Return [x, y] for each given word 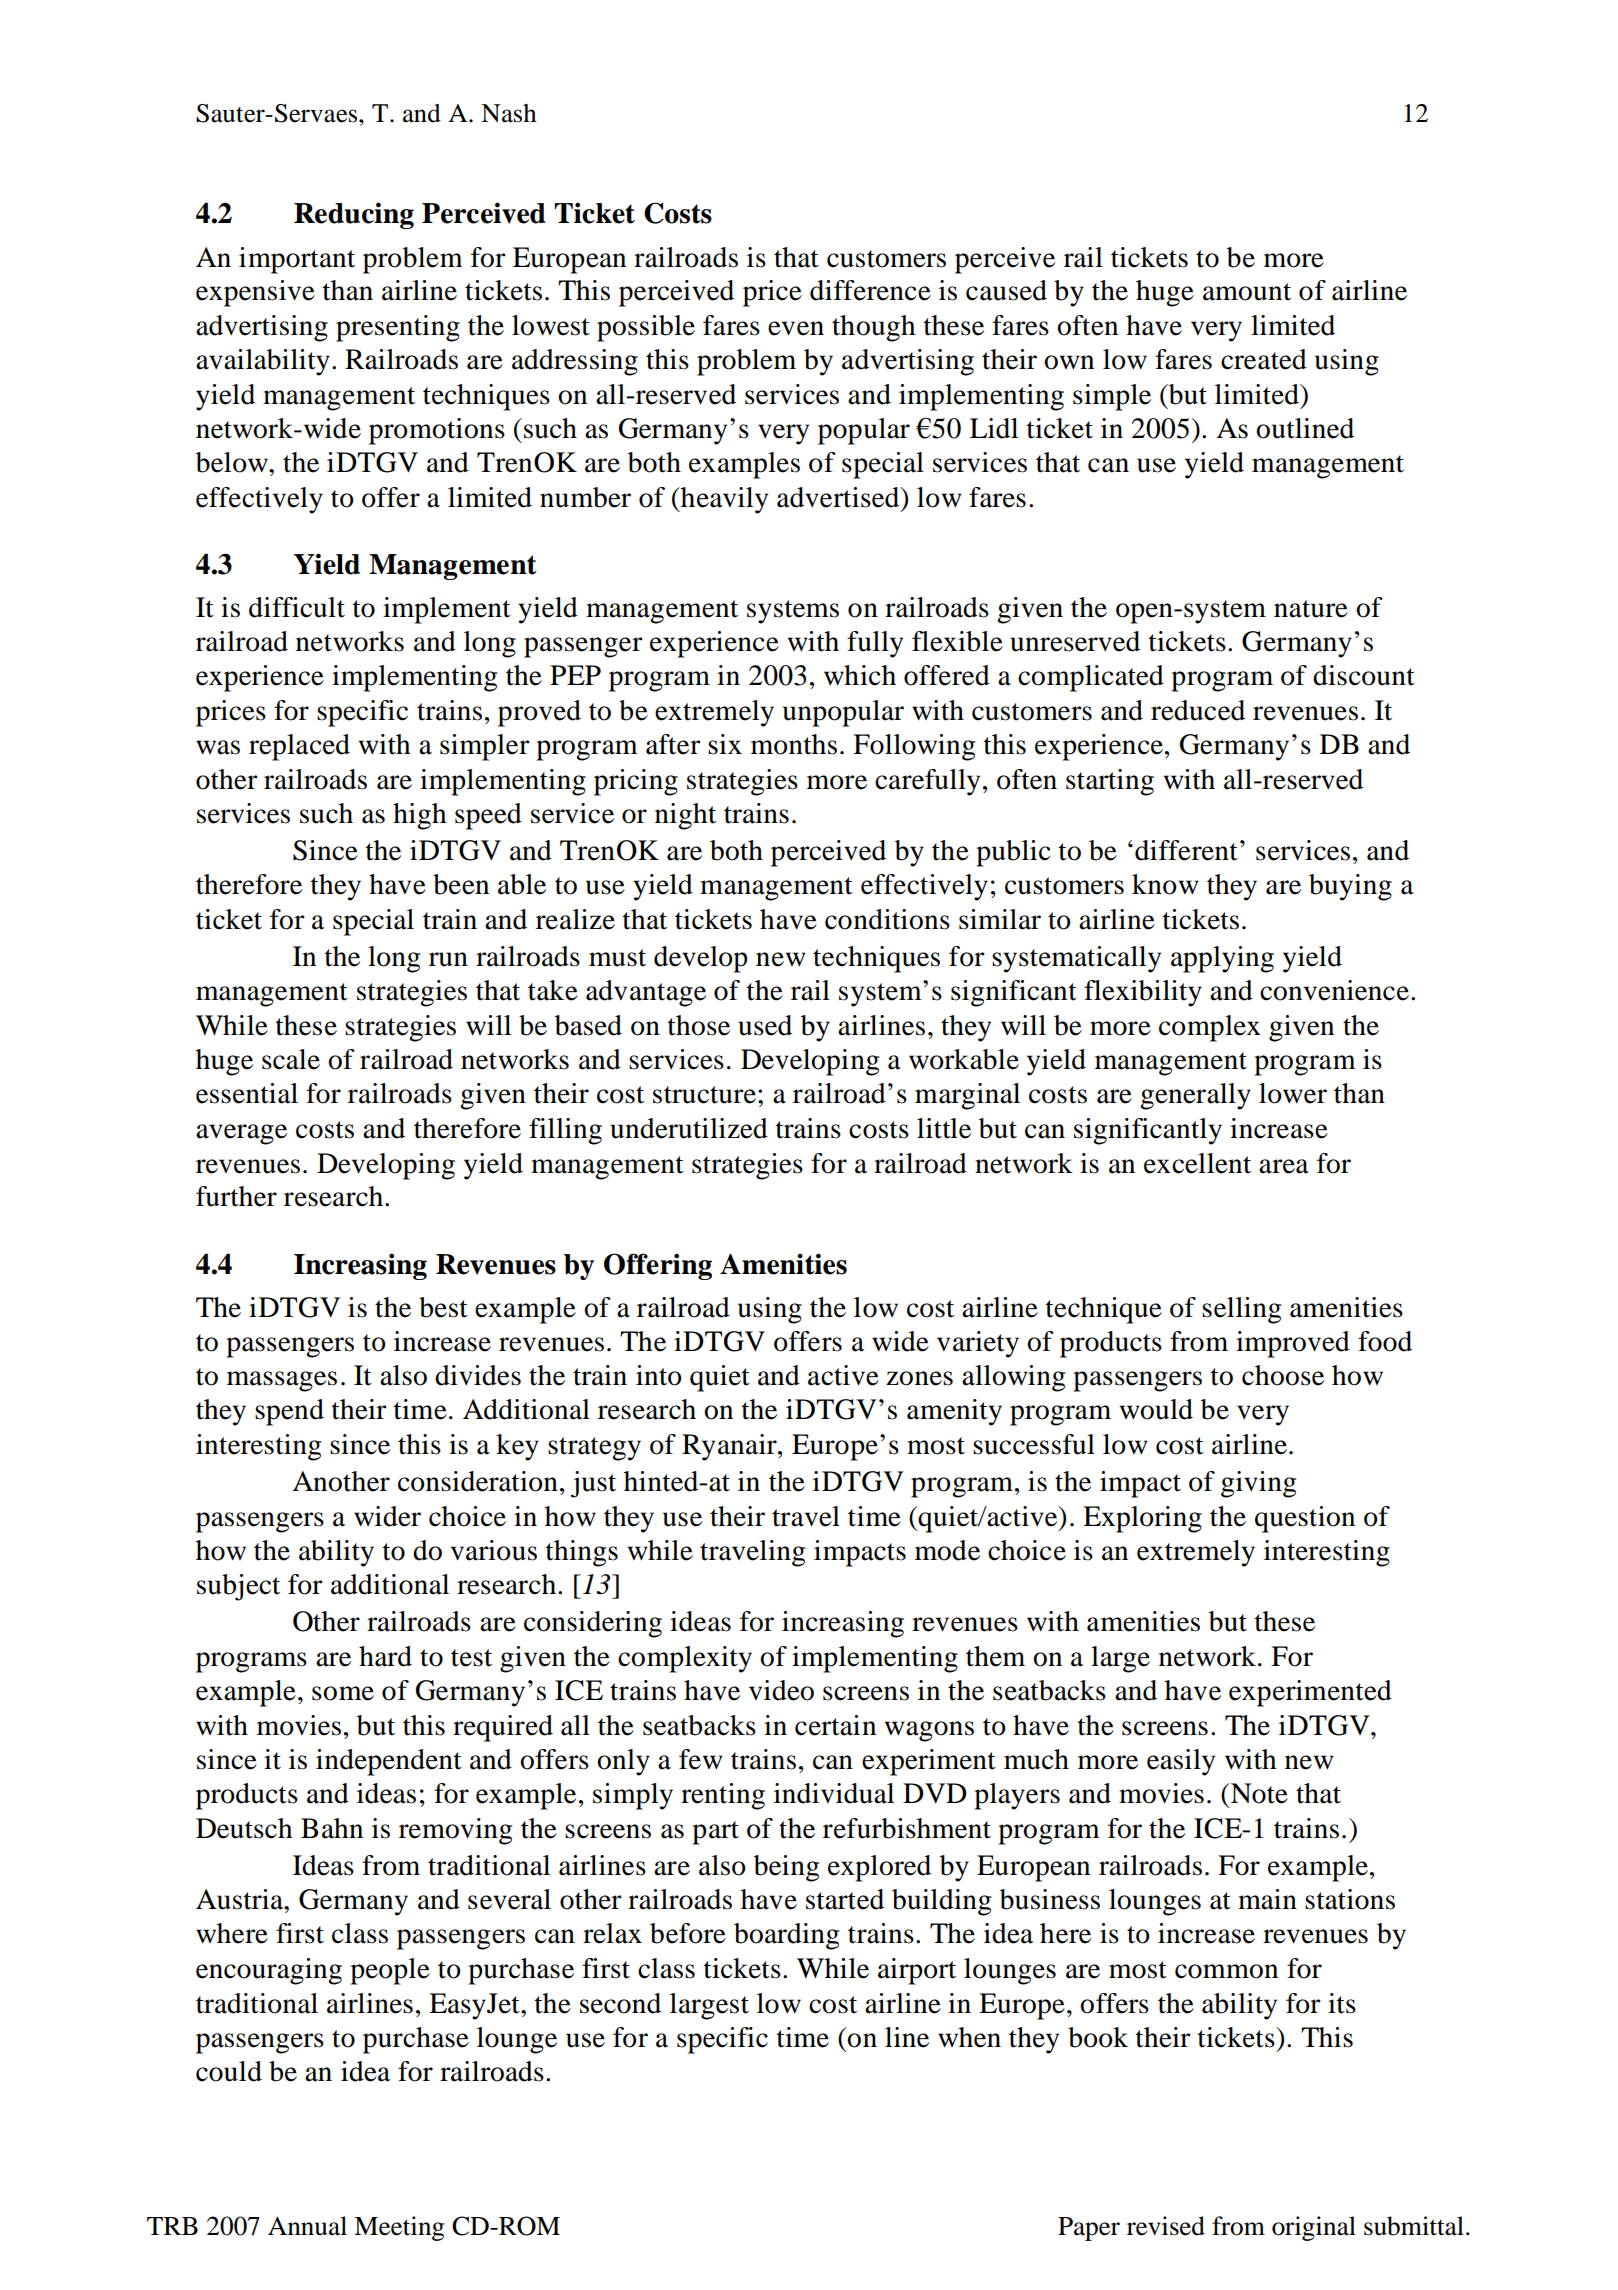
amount [1247, 292]
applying [1222, 959]
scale [291, 1059]
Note [1259, 1793]
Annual [307, 2226]
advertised [839, 497]
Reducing [354, 215]
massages [282, 1381]
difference [870, 290]
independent [389, 1762]
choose [1283, 1375]
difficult [297, 607]
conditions [887, 919]
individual [834, 1793]
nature [1311, 609]
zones [919, 1378]
